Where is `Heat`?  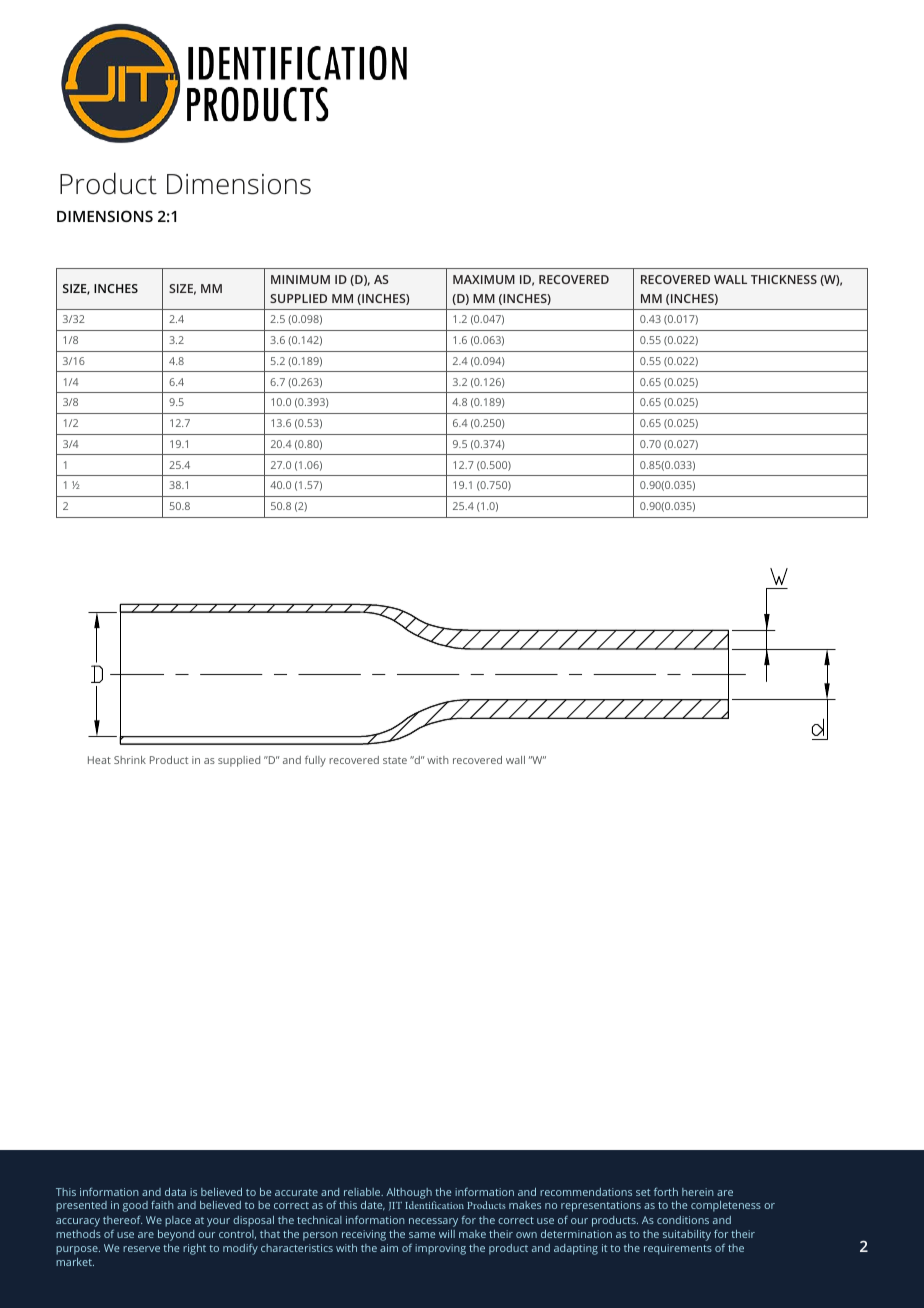 Heat is located at coordinates (99, 760).
